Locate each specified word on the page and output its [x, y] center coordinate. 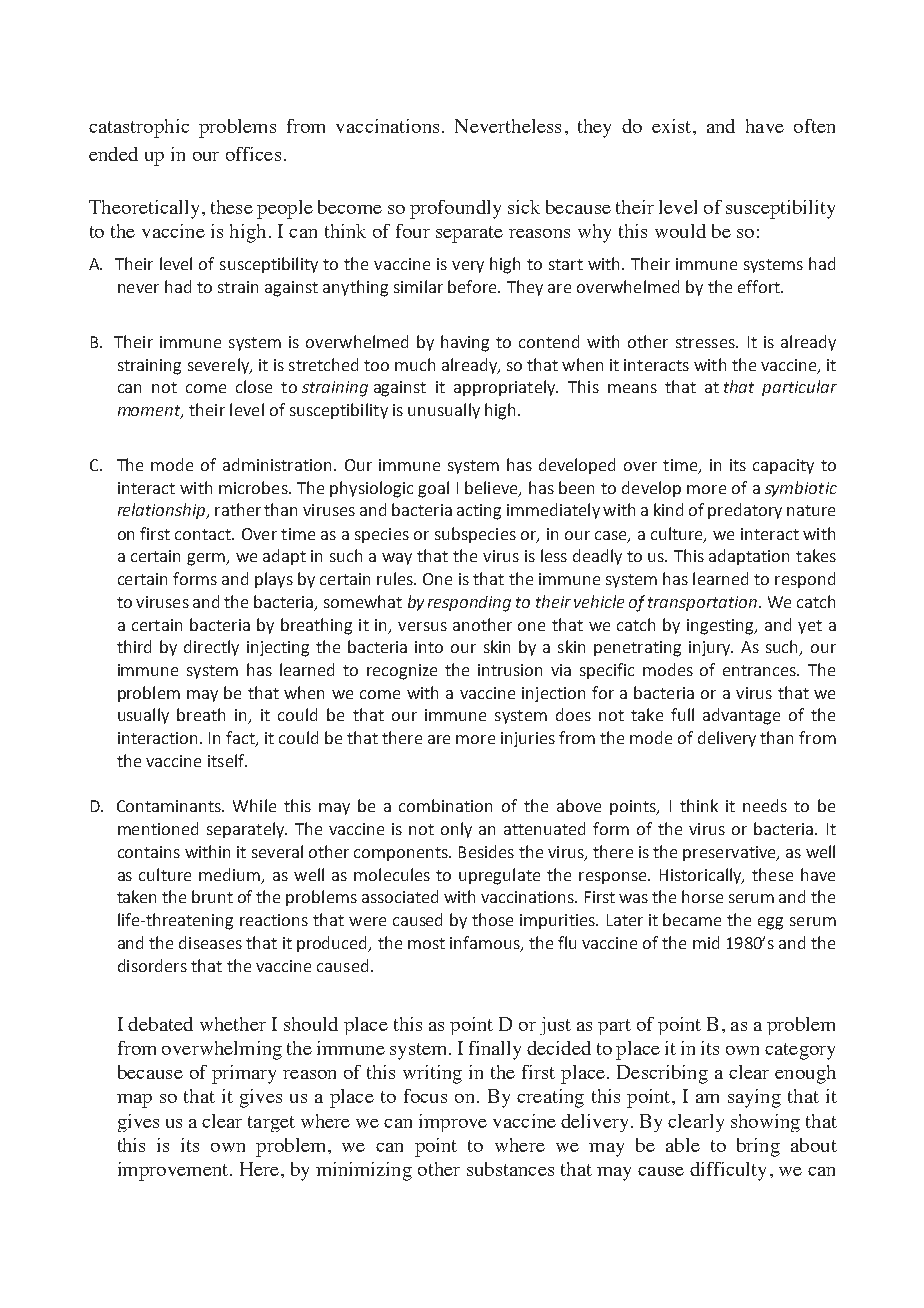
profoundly [455, 209]
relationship [163, 511]
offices [253, 154]
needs [765, 805]
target [271, 1124]
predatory [745, 511]
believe [492, 488]
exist [673, 126]
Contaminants [170, 806]
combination [445, 805]
